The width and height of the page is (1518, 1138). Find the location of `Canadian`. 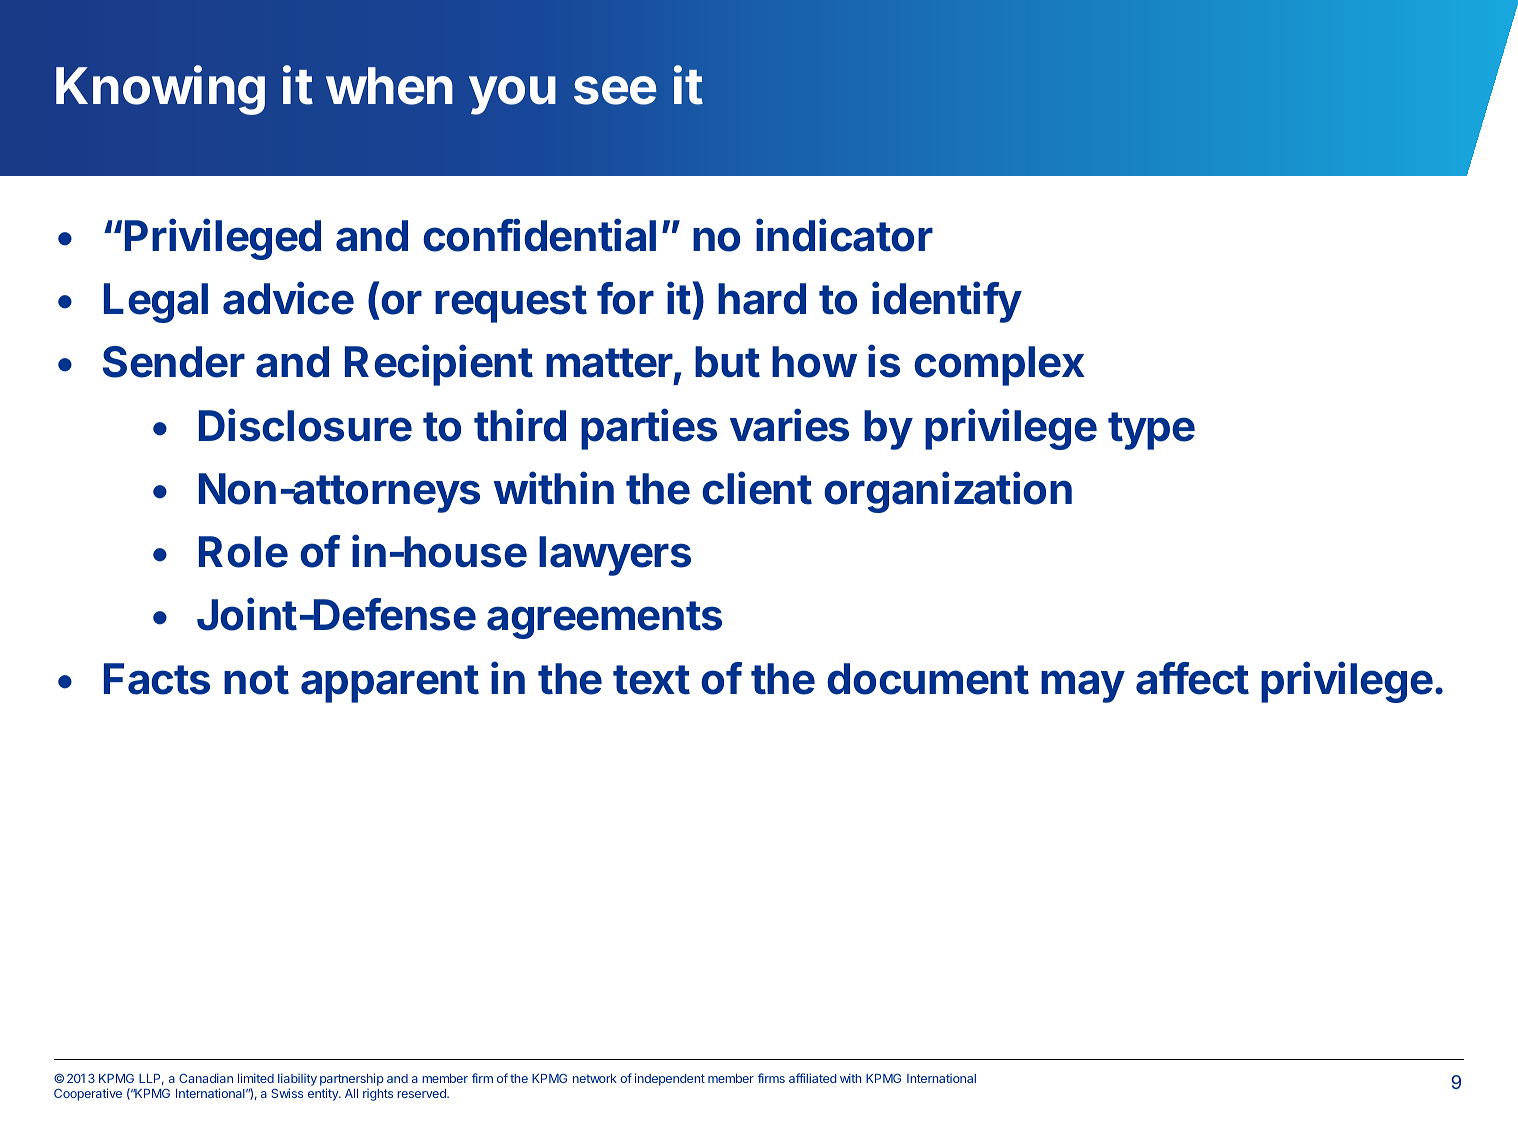

Canadian is located at coordinates (206, 1078).
